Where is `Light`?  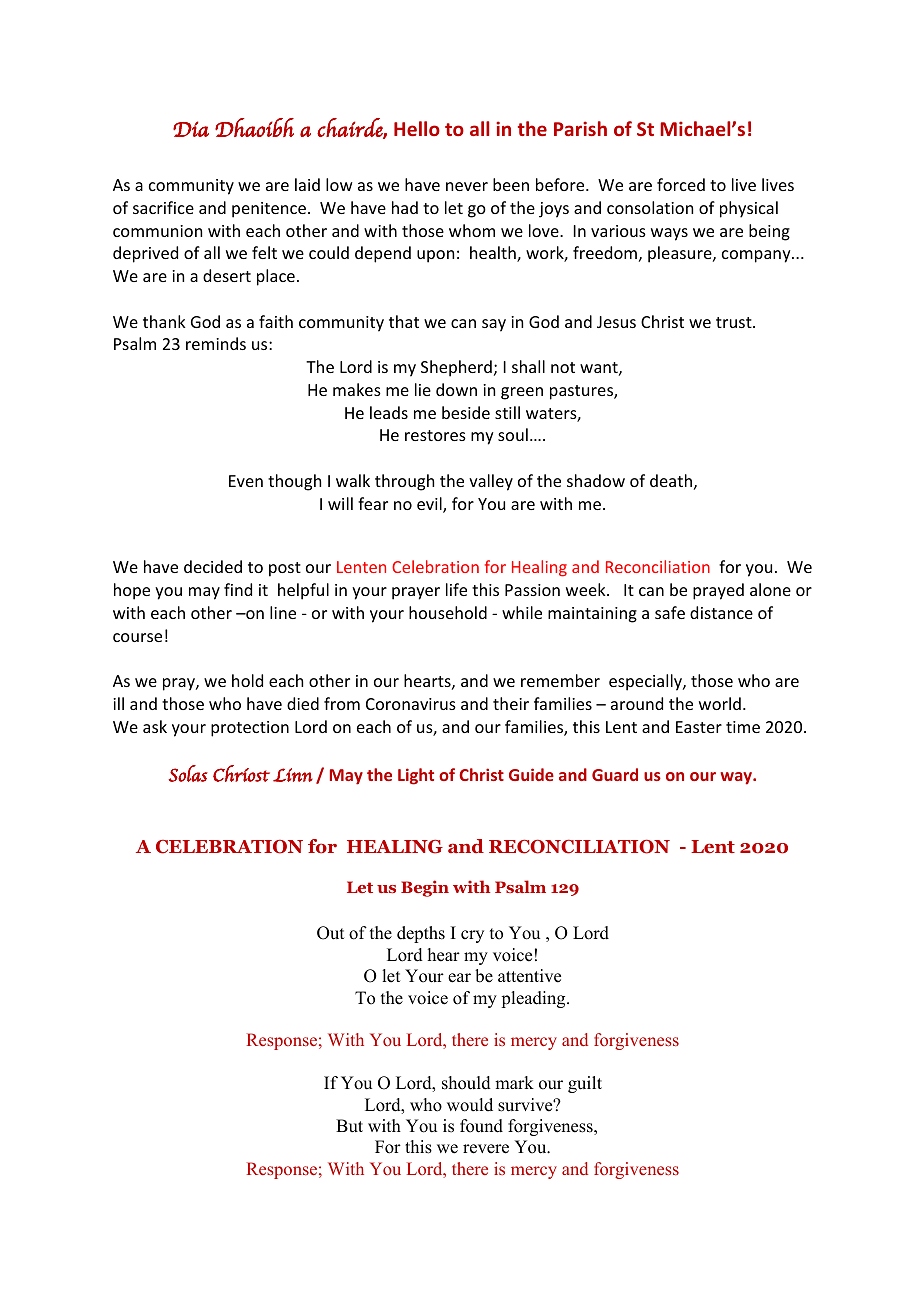
Light is located at coordinates (416, 776).
